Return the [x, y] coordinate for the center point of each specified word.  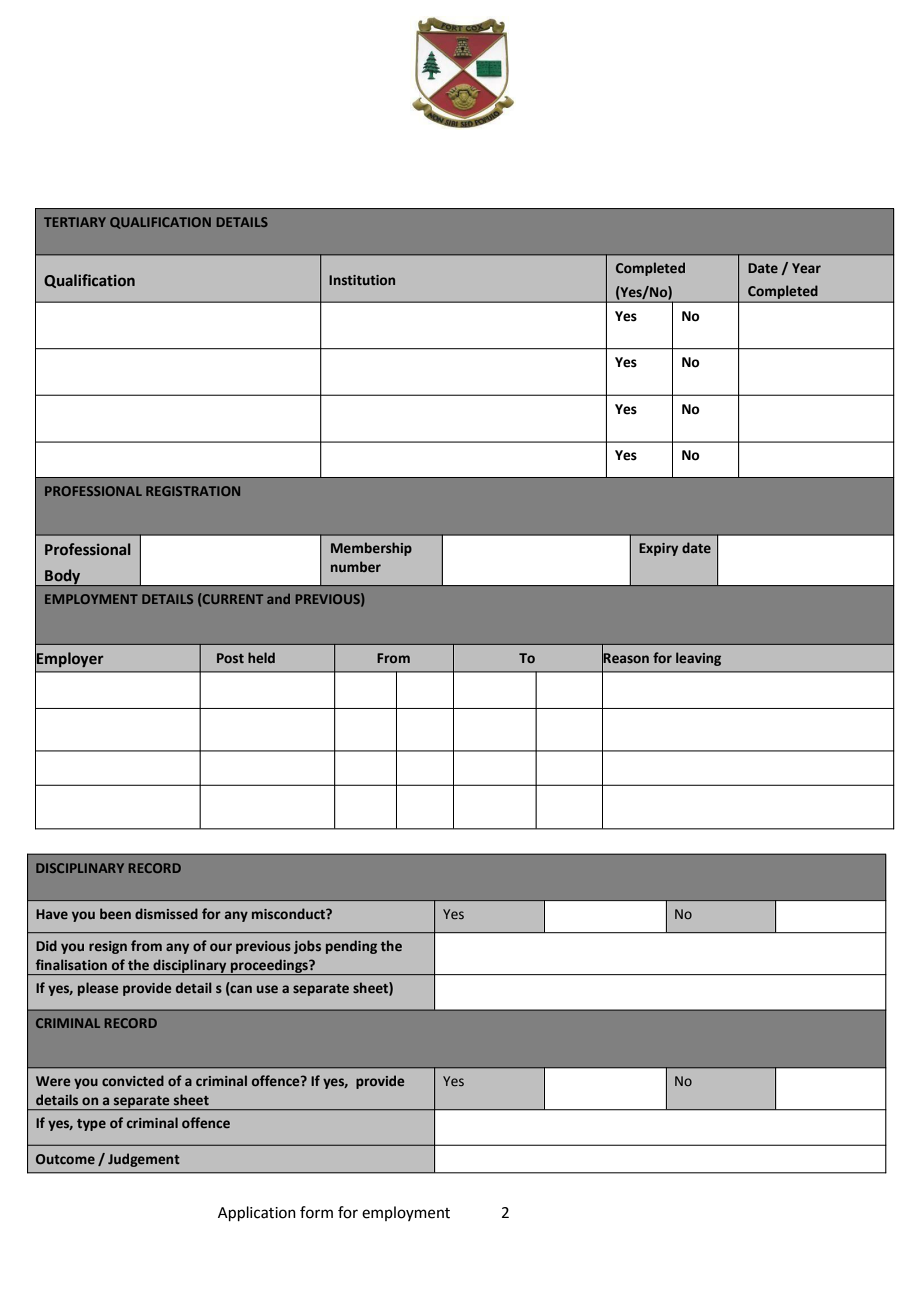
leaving [698, 659]
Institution [362, 280]
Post [230, 658]
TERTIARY [75, 222]
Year [806, 268]
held [261, 657]
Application [257, 1213]
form [316, 1212]
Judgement [144, 1160]
